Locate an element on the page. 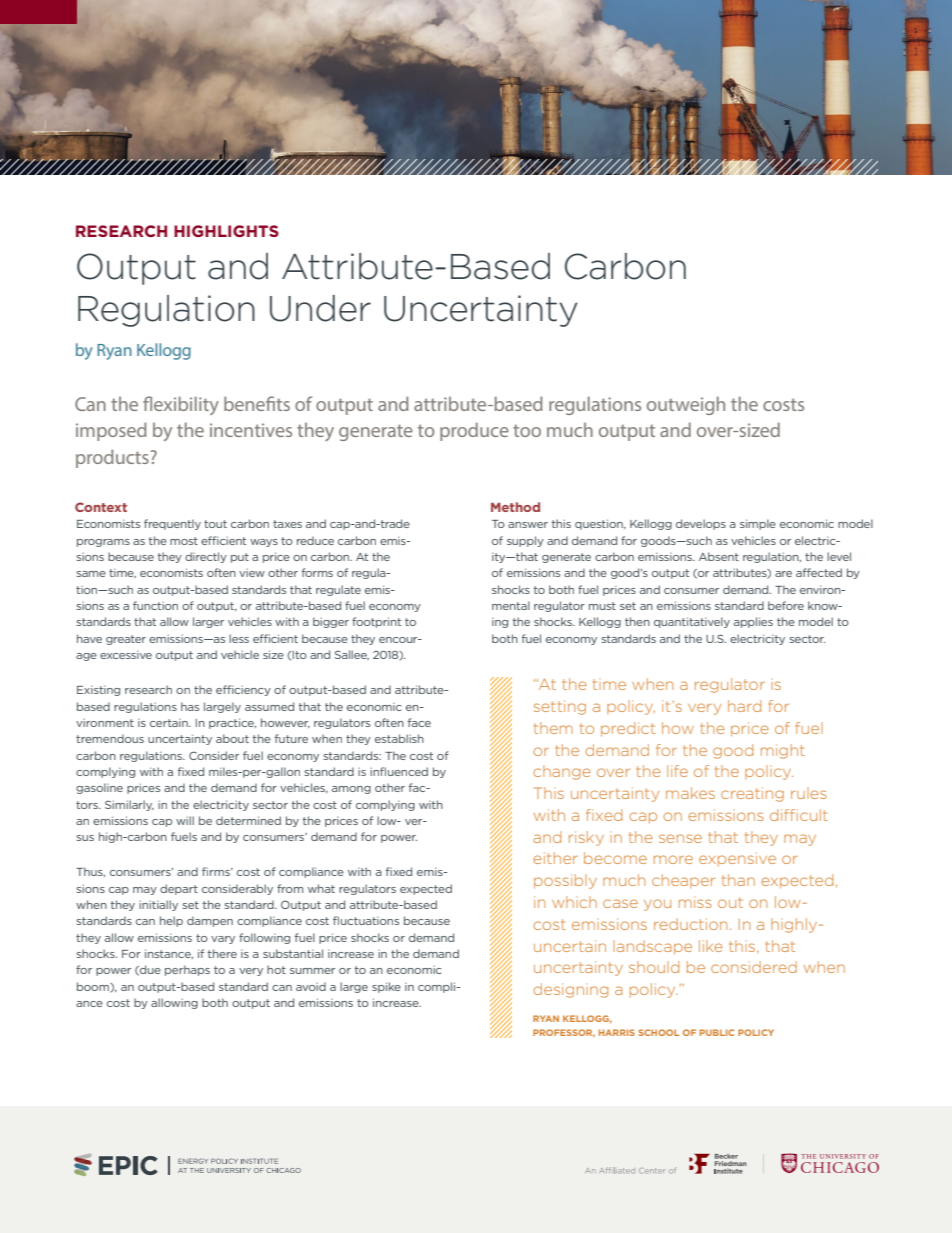 The height and width of the page is (1233, 952). influenced is located at coordinates (399, 771).
